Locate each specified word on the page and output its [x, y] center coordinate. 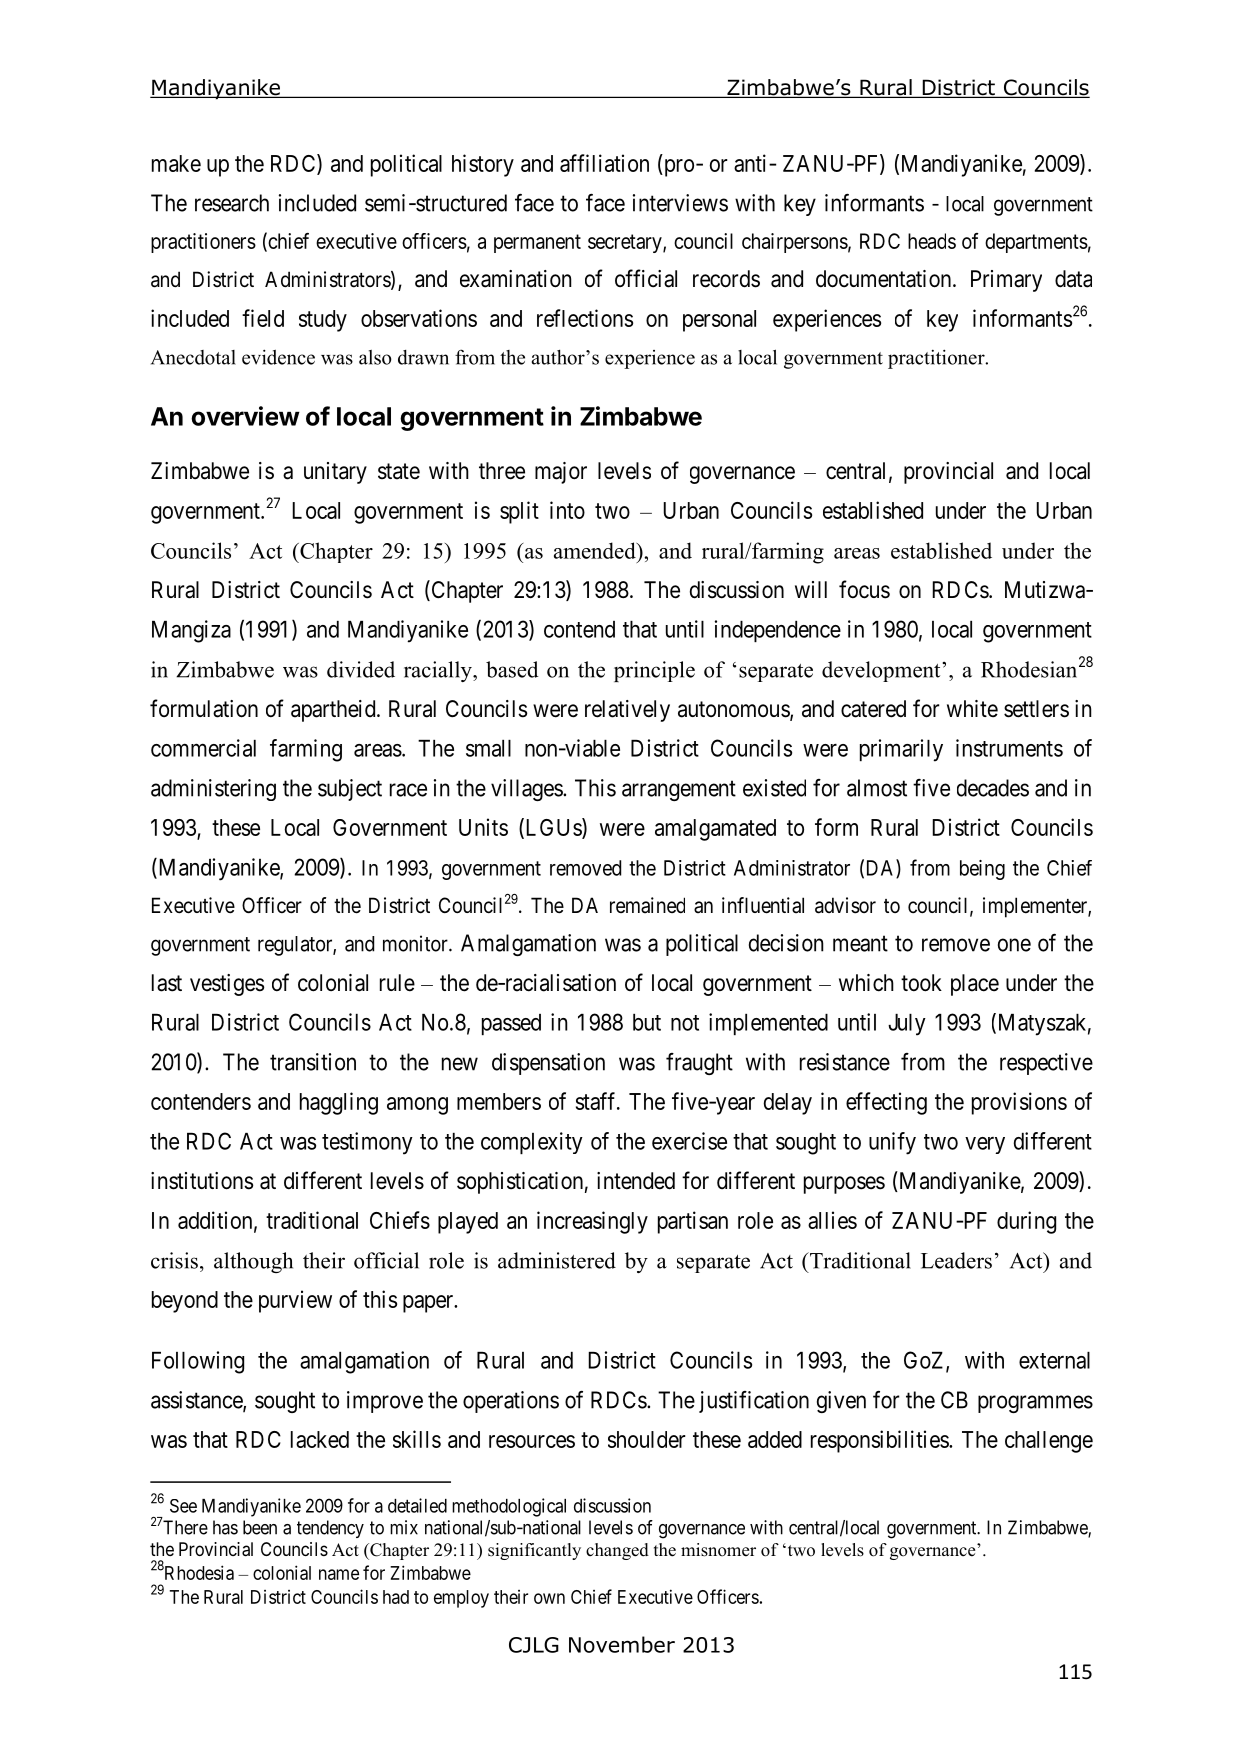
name [339, 1574]
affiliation [604, 163]
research [232, 203]
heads [932, 241]
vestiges [227, 985]
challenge [1049, 1442]
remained [647, 905]
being [982, 870]
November [622, 1644]
